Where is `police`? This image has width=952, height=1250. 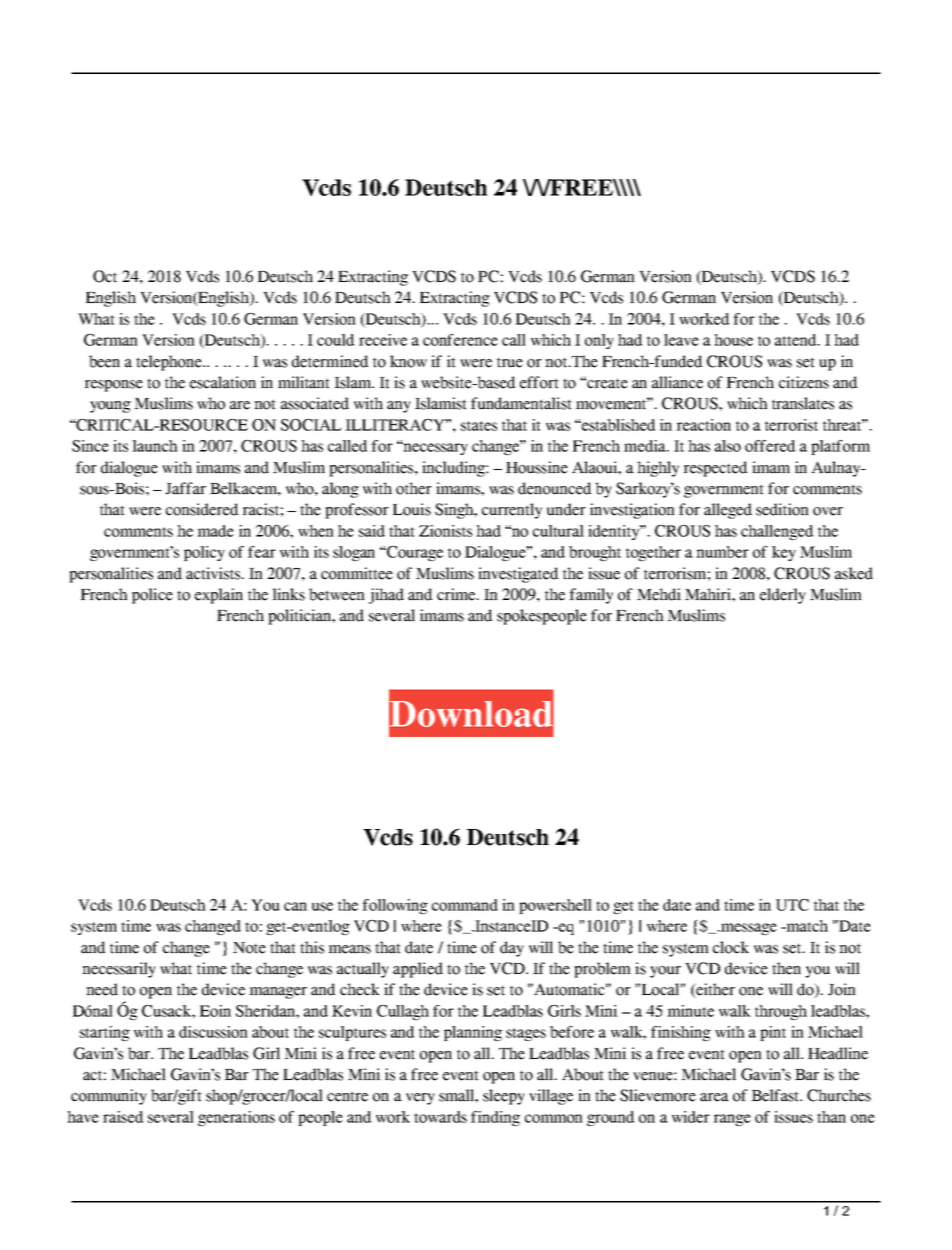 police is located at coordinates (152, 596).
